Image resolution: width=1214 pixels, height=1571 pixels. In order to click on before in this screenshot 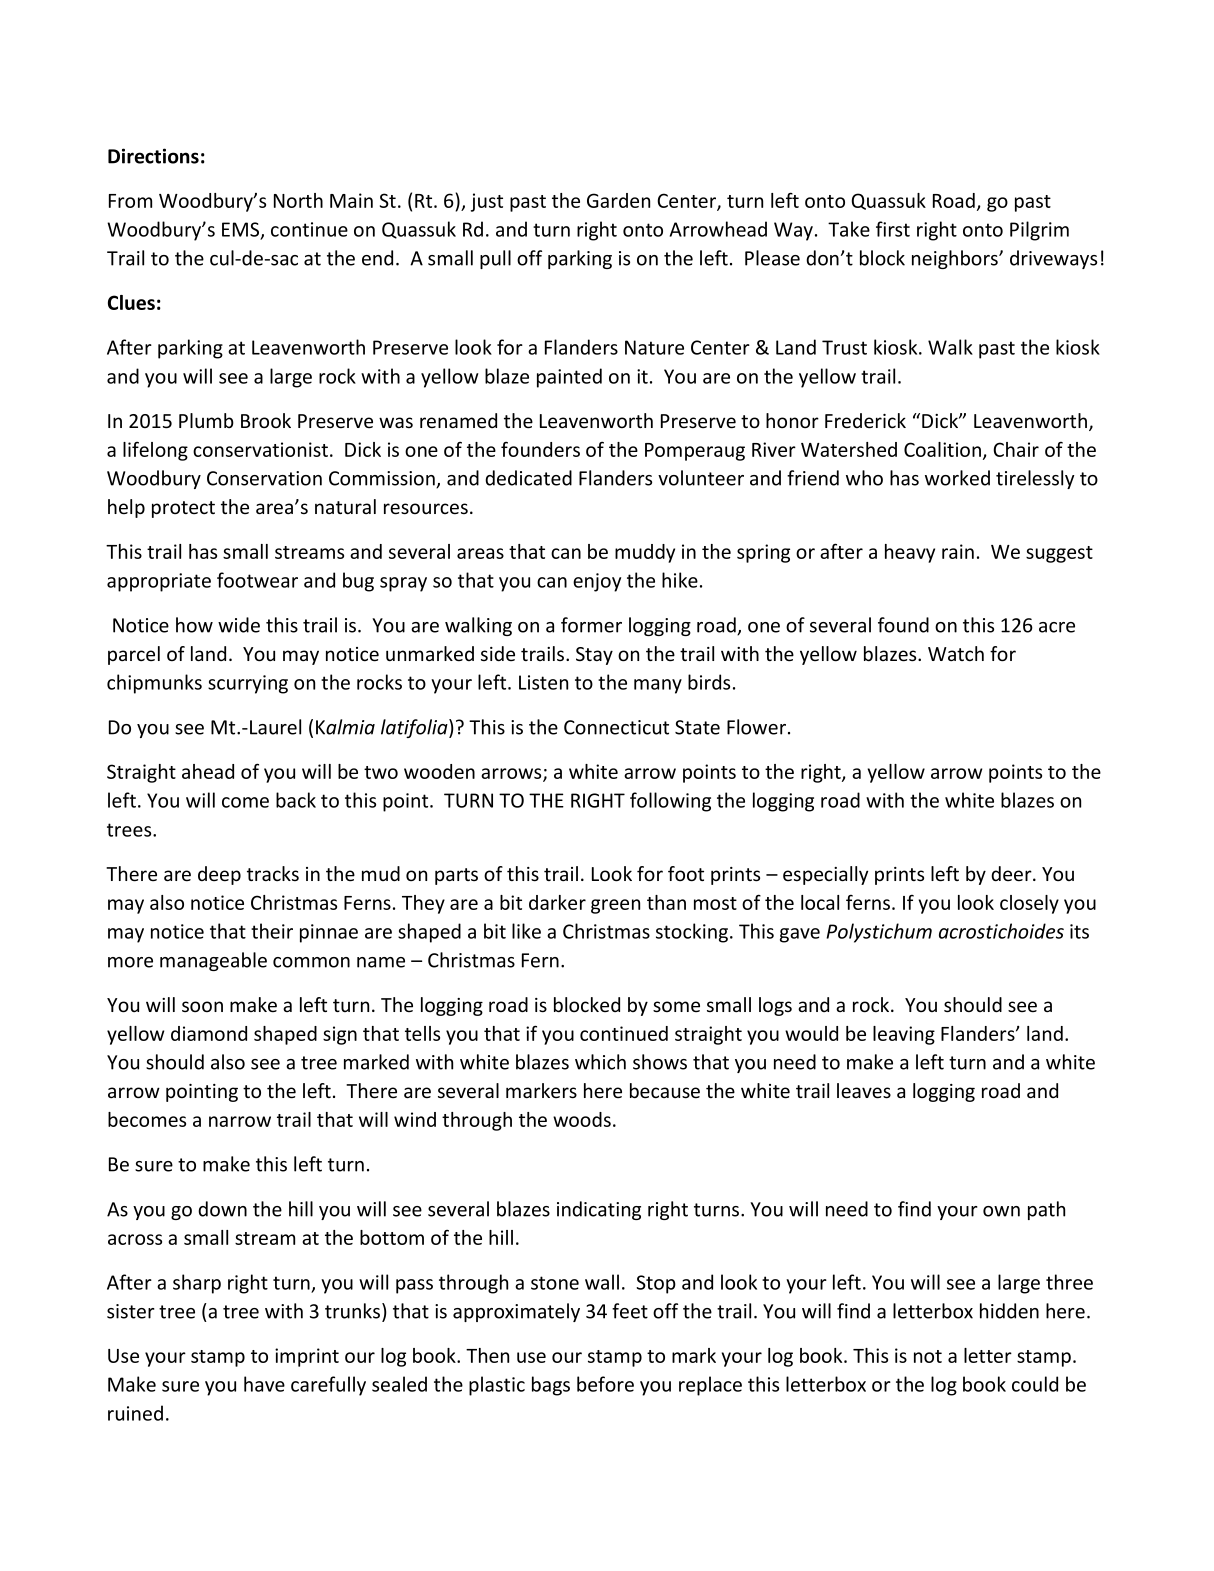, I will do `click(605, 1384)`.
